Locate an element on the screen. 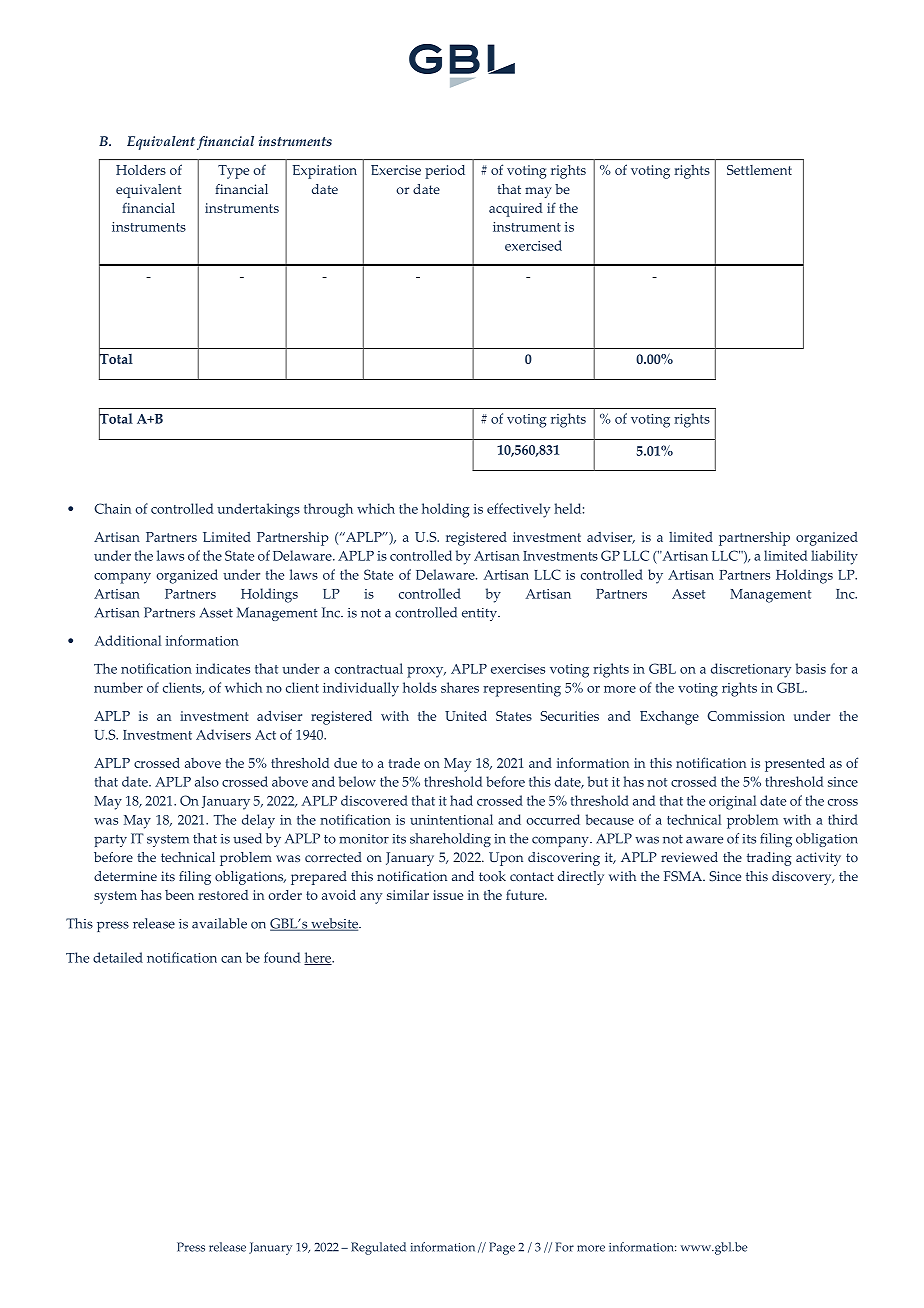 The width and height of the screenshot is (924, 1308). took is located at coordinates (492, 876).
